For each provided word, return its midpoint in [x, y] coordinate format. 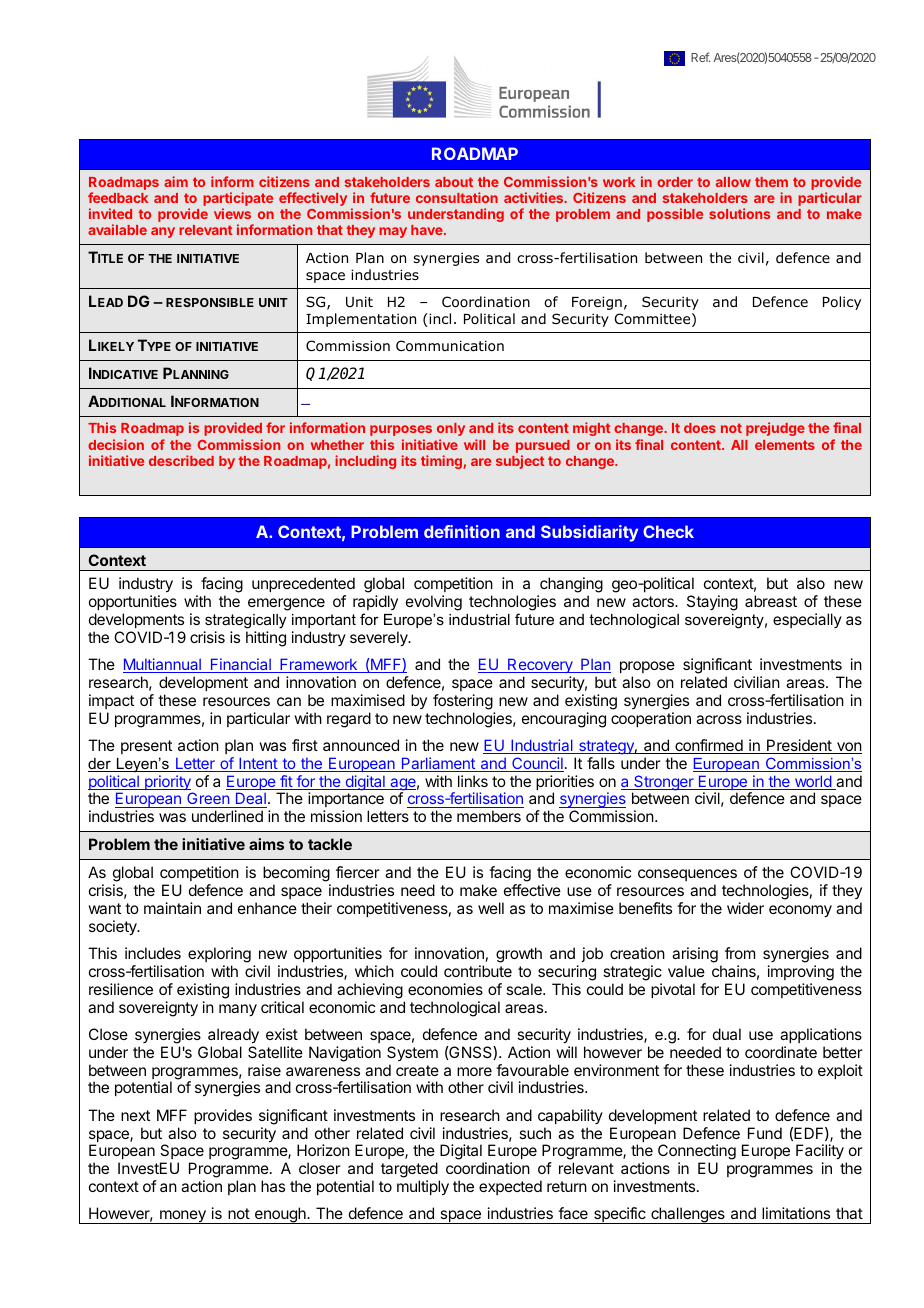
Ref [700, 57]
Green [208, 800]
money [183, 1217]
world [812, 782]
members [489, 816]
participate [238, 200]
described [181, 460]
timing [441, 462]
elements [785, 445]
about [454, 182]
